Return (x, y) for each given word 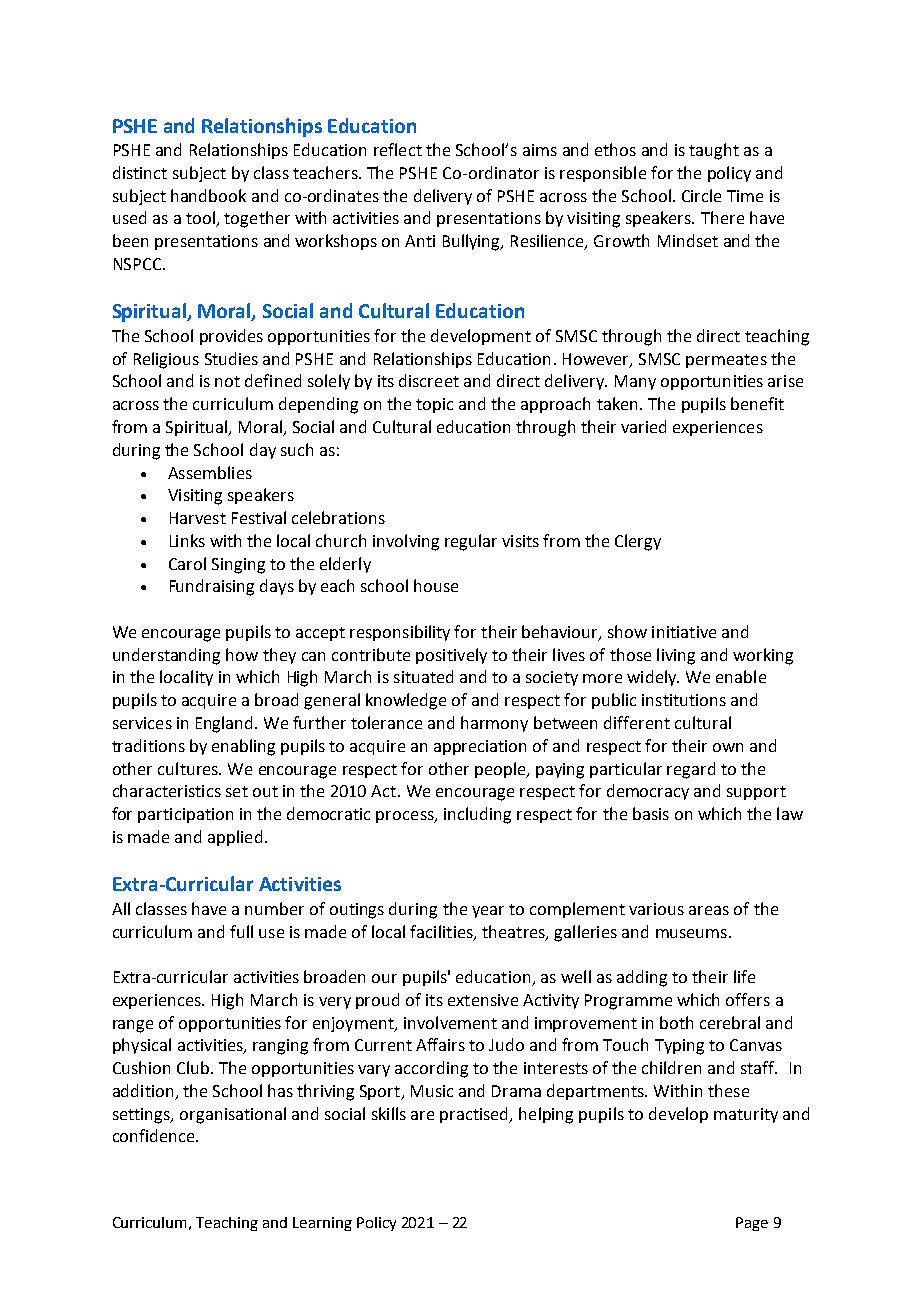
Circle (701, 195)
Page (752, 1224)
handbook (208, 195)
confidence (155, 1135)
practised (475, 1115)
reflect (398, 149)
